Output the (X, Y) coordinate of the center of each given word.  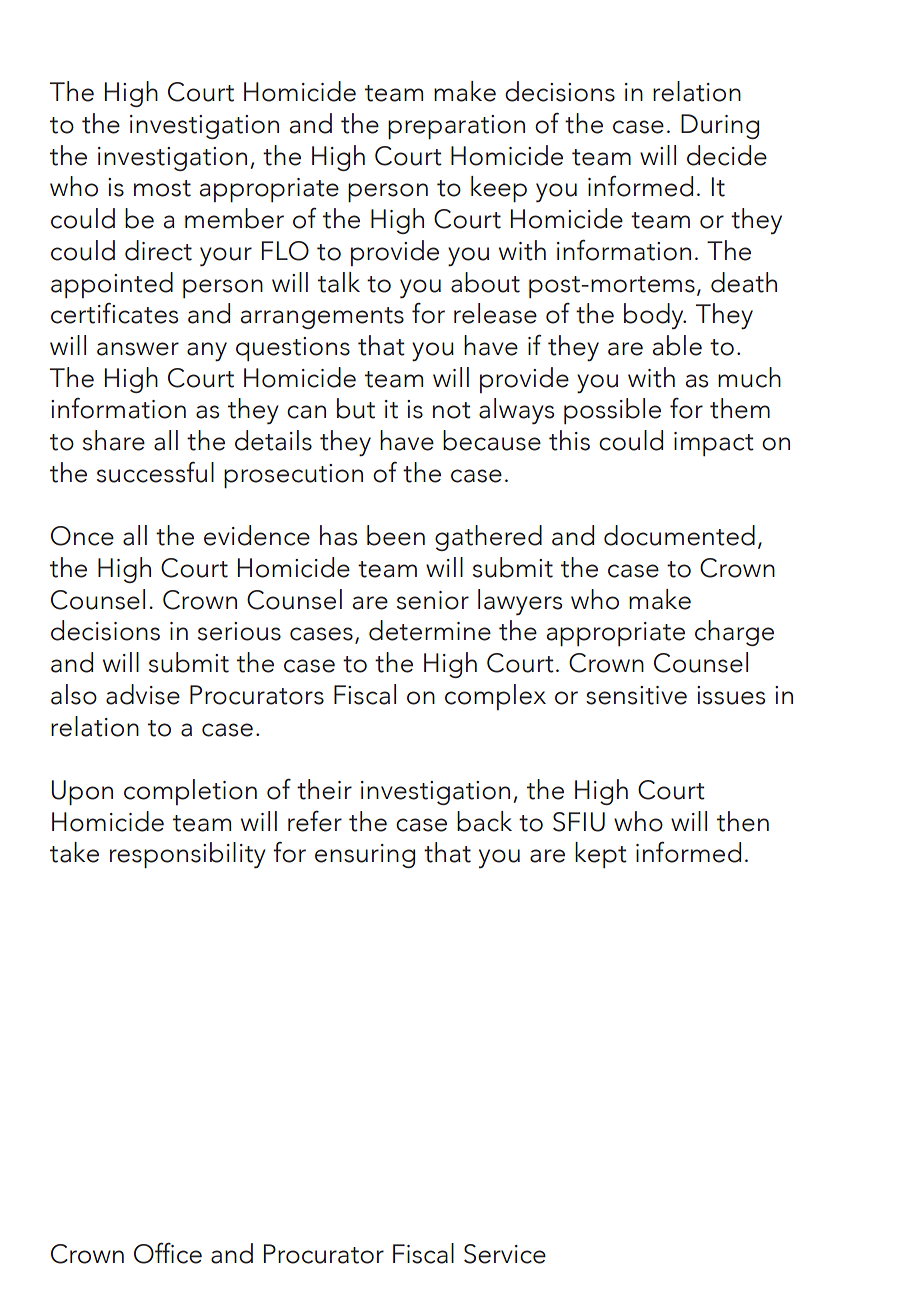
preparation (456, 127)
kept (601, 855)
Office (168, 1253)
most (162, 188)
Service (505, 1254)
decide (727, 155)
